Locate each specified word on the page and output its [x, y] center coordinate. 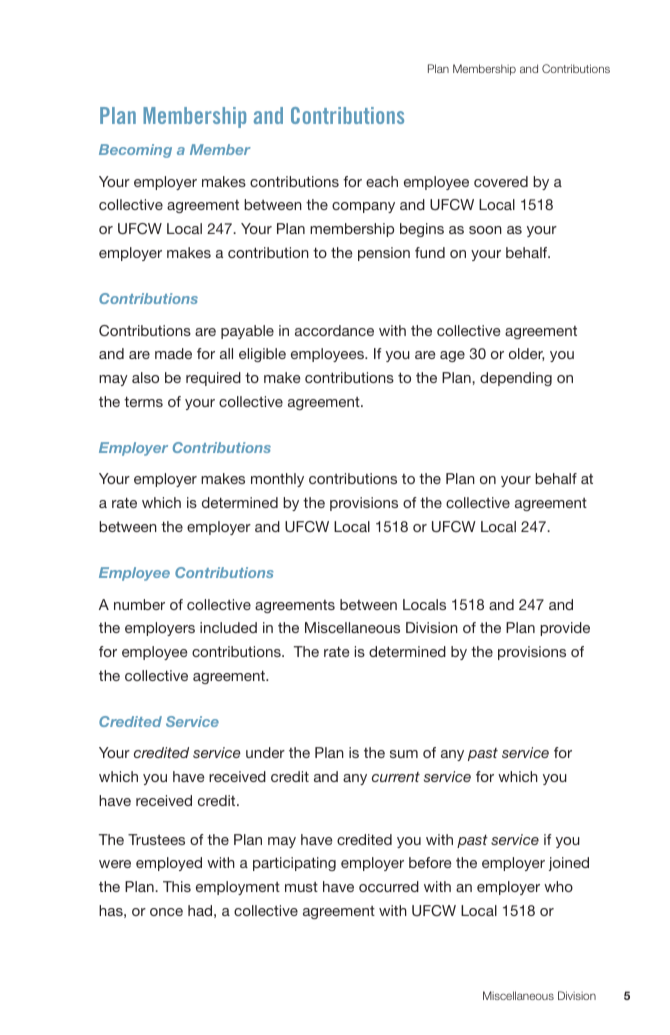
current [396, 777]
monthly [277, 480]
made [173, 353]
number [139, 604]
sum [404, 754]
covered [501, 181]
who [558, 886]
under [265, 752]
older [526, 354]
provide [565, 629]
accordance [334, 330]
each [382, 181]
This [177, 886]
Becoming [135, 151]
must [301, 887]
